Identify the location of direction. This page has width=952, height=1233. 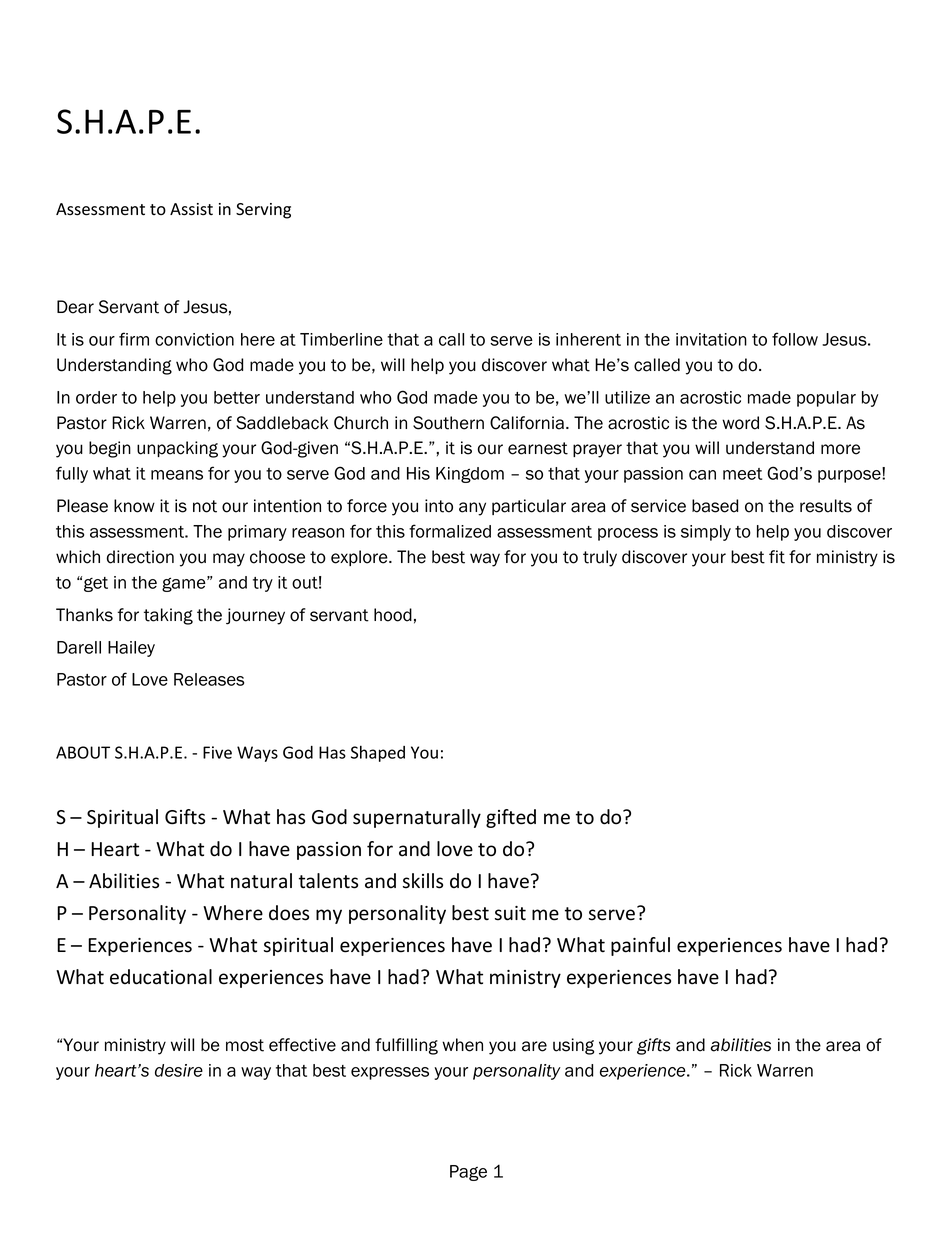
(140, 557).
